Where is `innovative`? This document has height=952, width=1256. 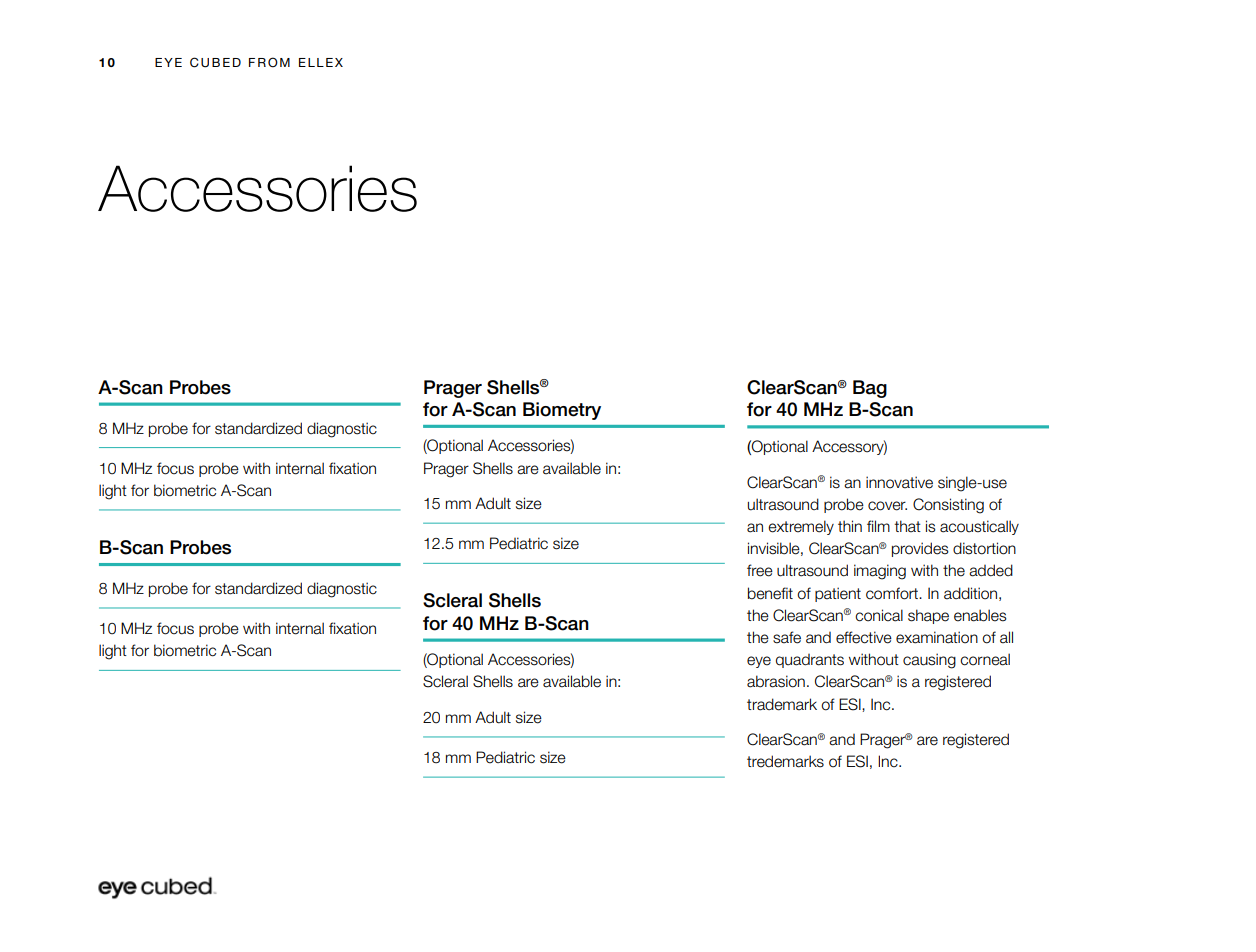
innovative is located at coordinates (899, 482).
